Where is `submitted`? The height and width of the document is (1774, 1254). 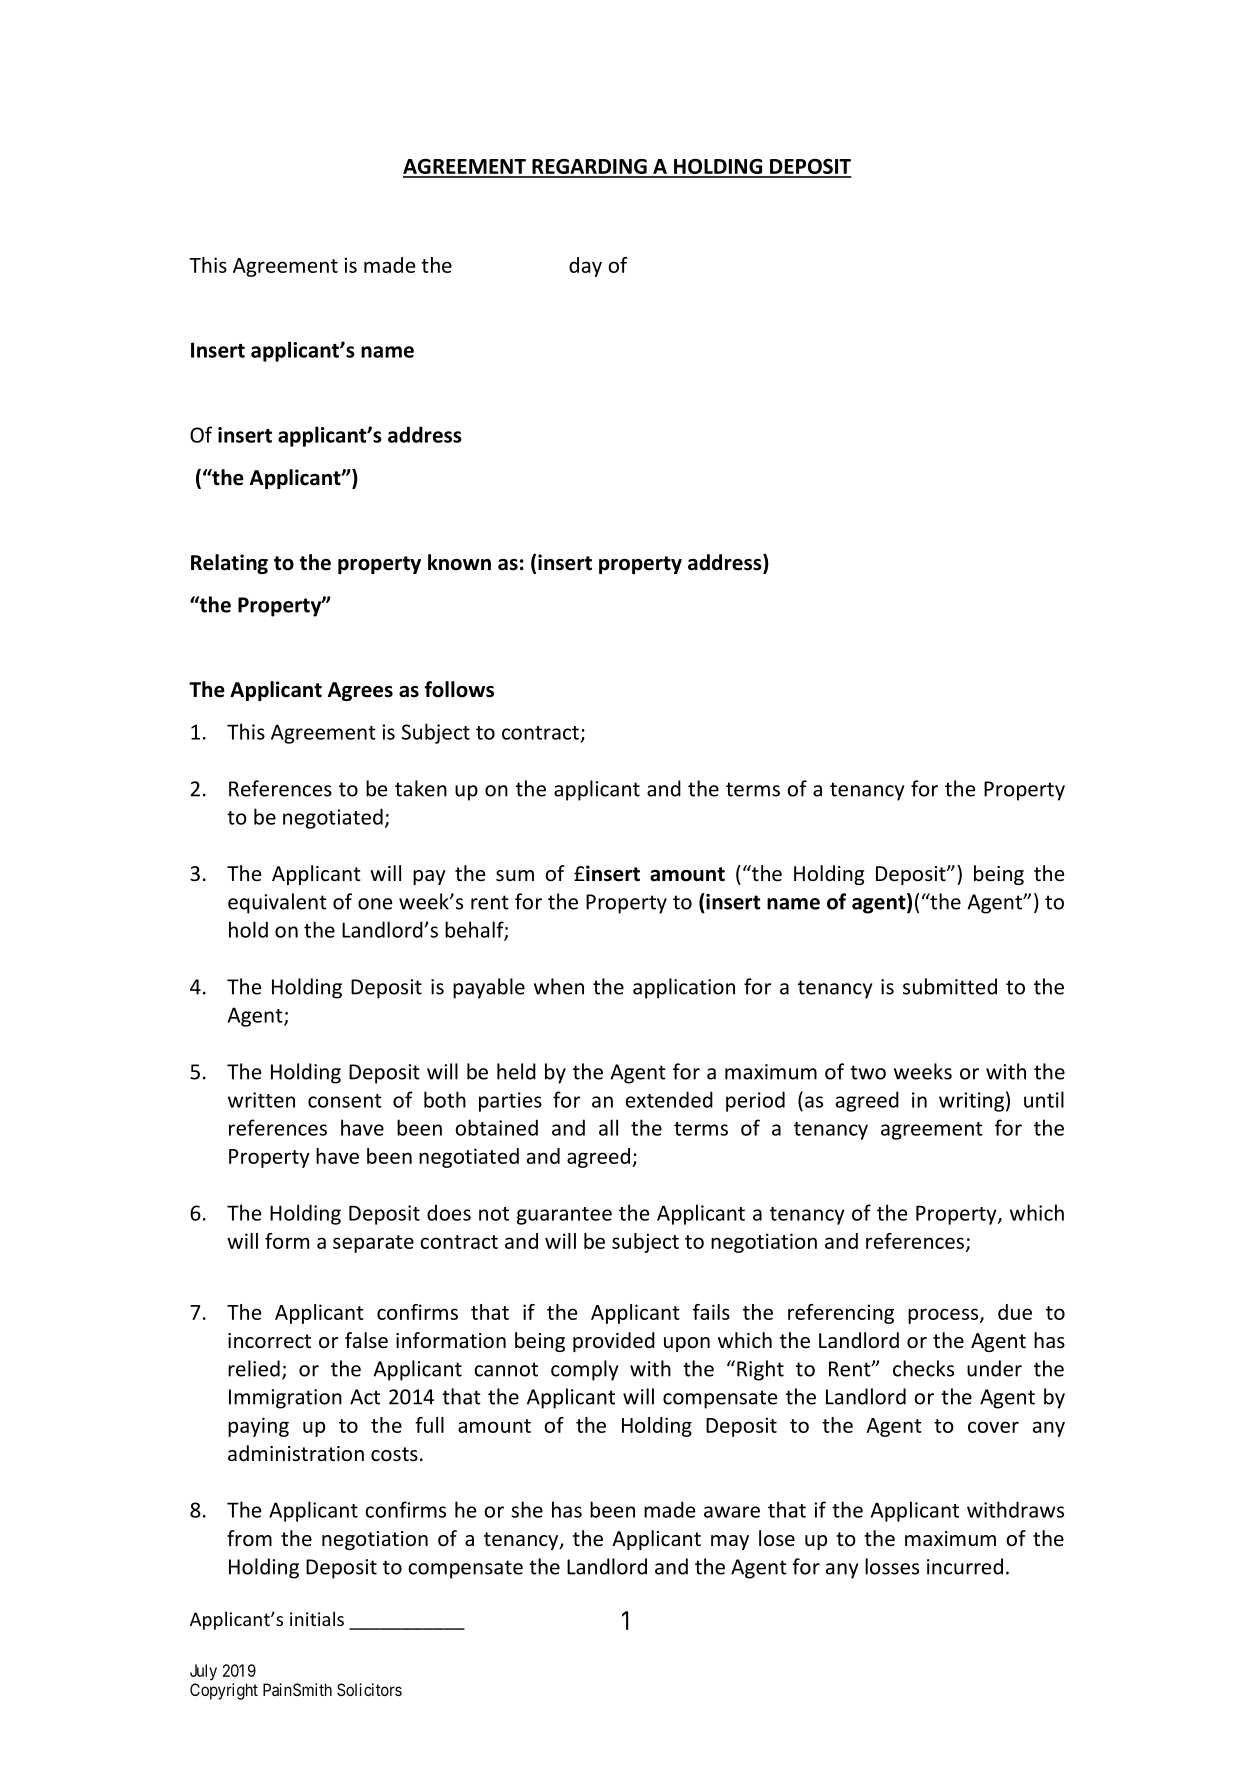 submitted is located at coordinates (950, 986).
